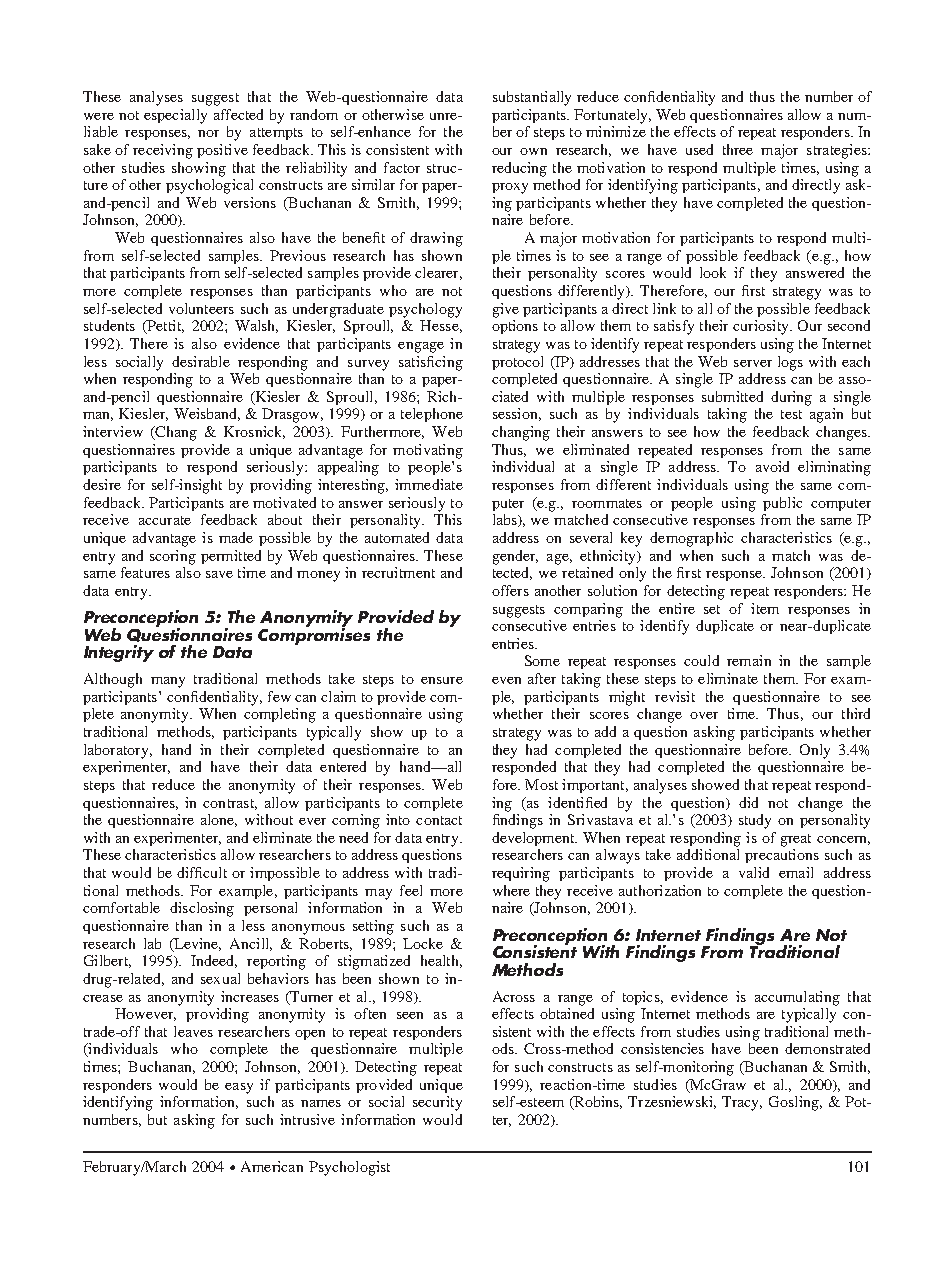 The width and height of the image is (952, 1270). Describe the element at coordinates (510, 590) in the image. I see `offers` at that location.
